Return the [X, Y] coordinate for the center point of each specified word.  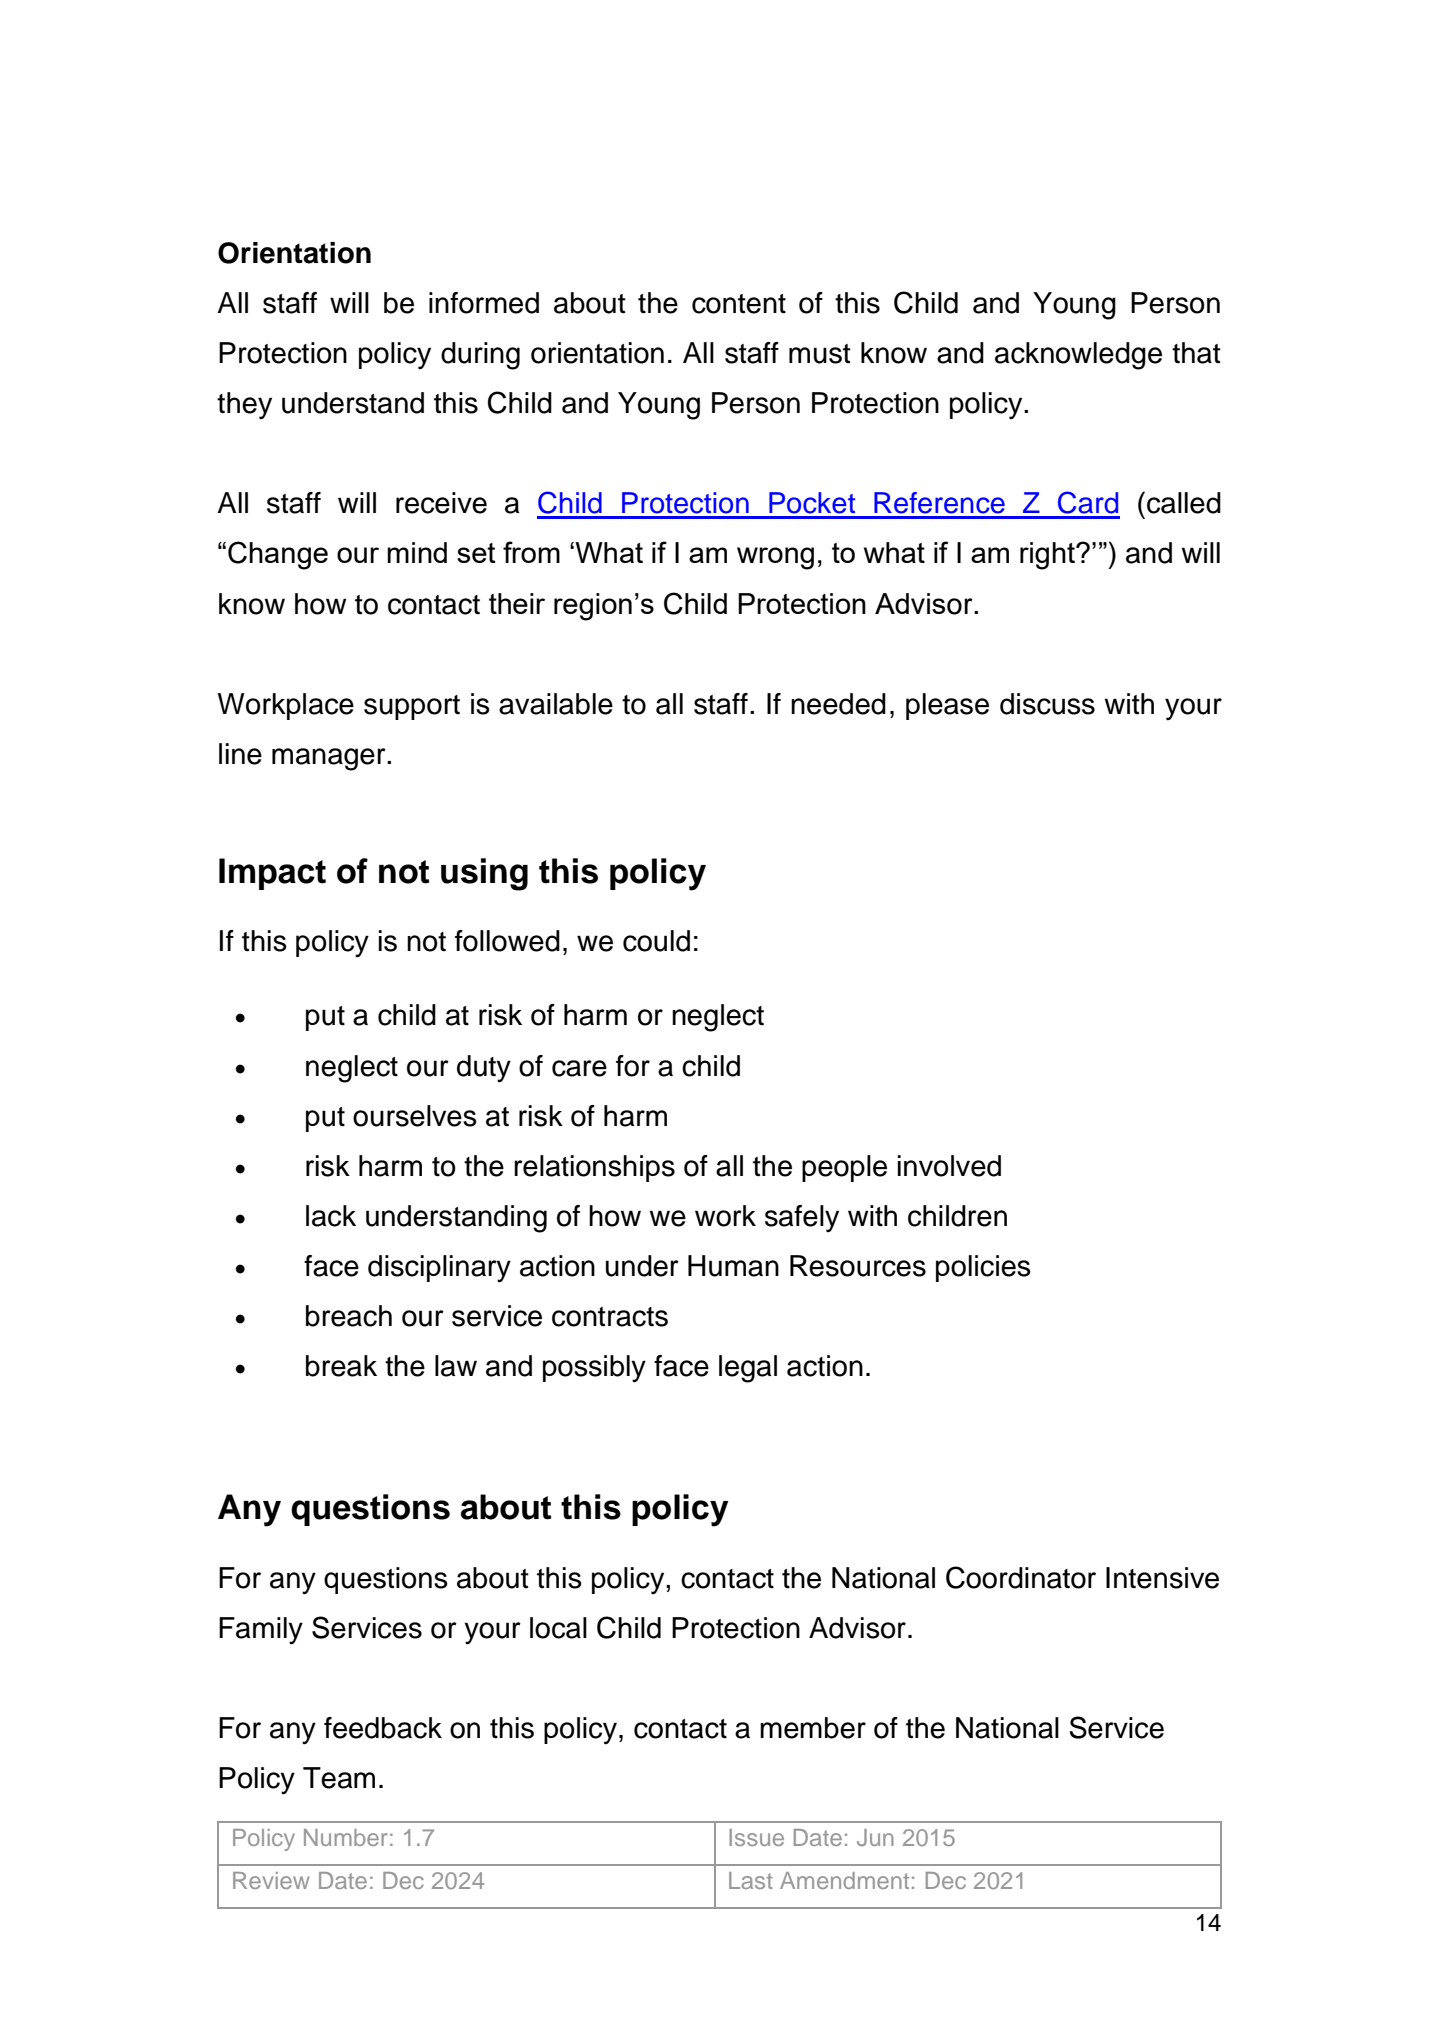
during [480, 356]
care [579, 1068]
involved [949, 1166]
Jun [875, 1837]
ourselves [415, 1116]
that [1196, 353]
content [739, 304]
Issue [756, 1837]
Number [345, 1837]
